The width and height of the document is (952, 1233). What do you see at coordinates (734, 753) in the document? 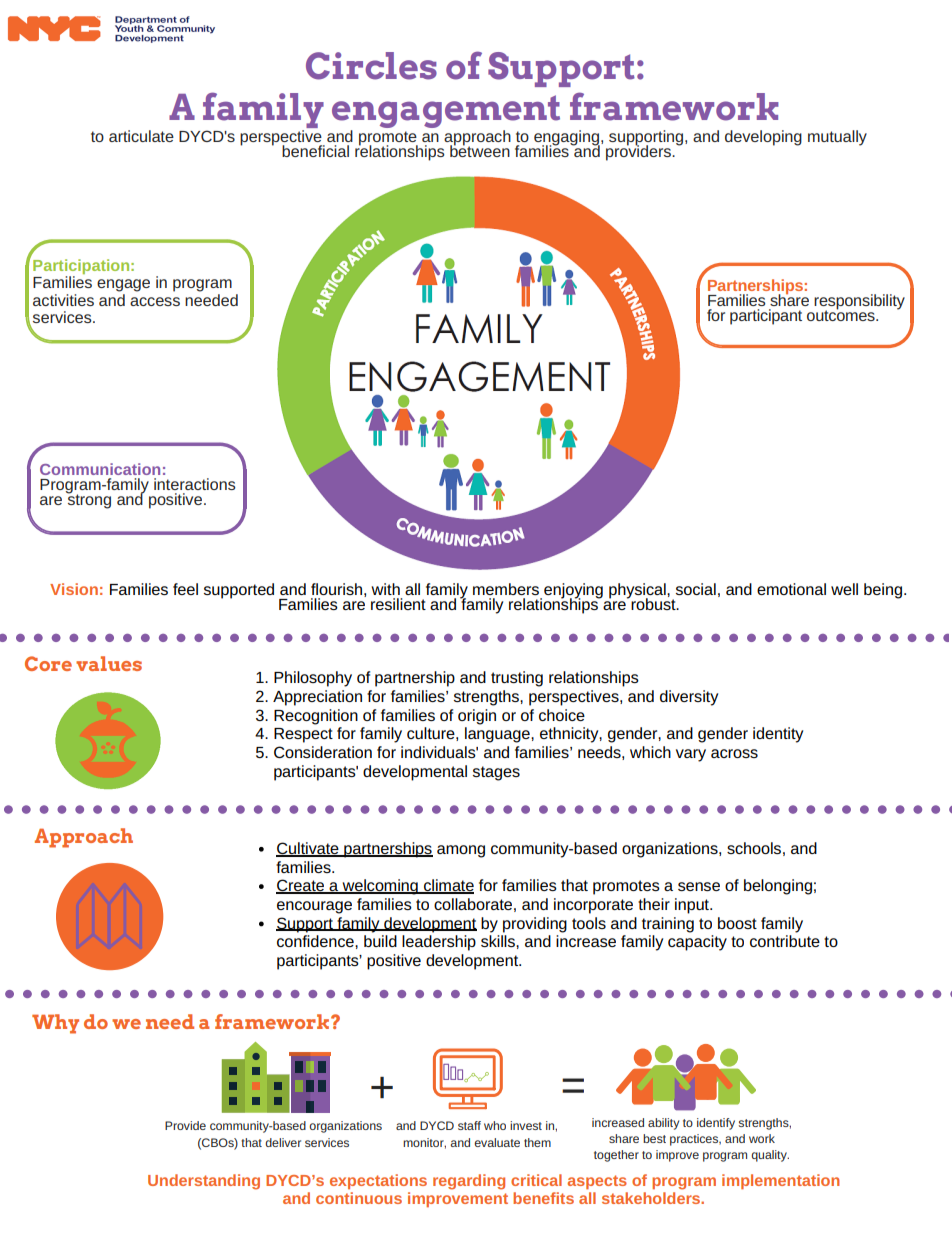
I see `across` at bounding box center [734, 753].
